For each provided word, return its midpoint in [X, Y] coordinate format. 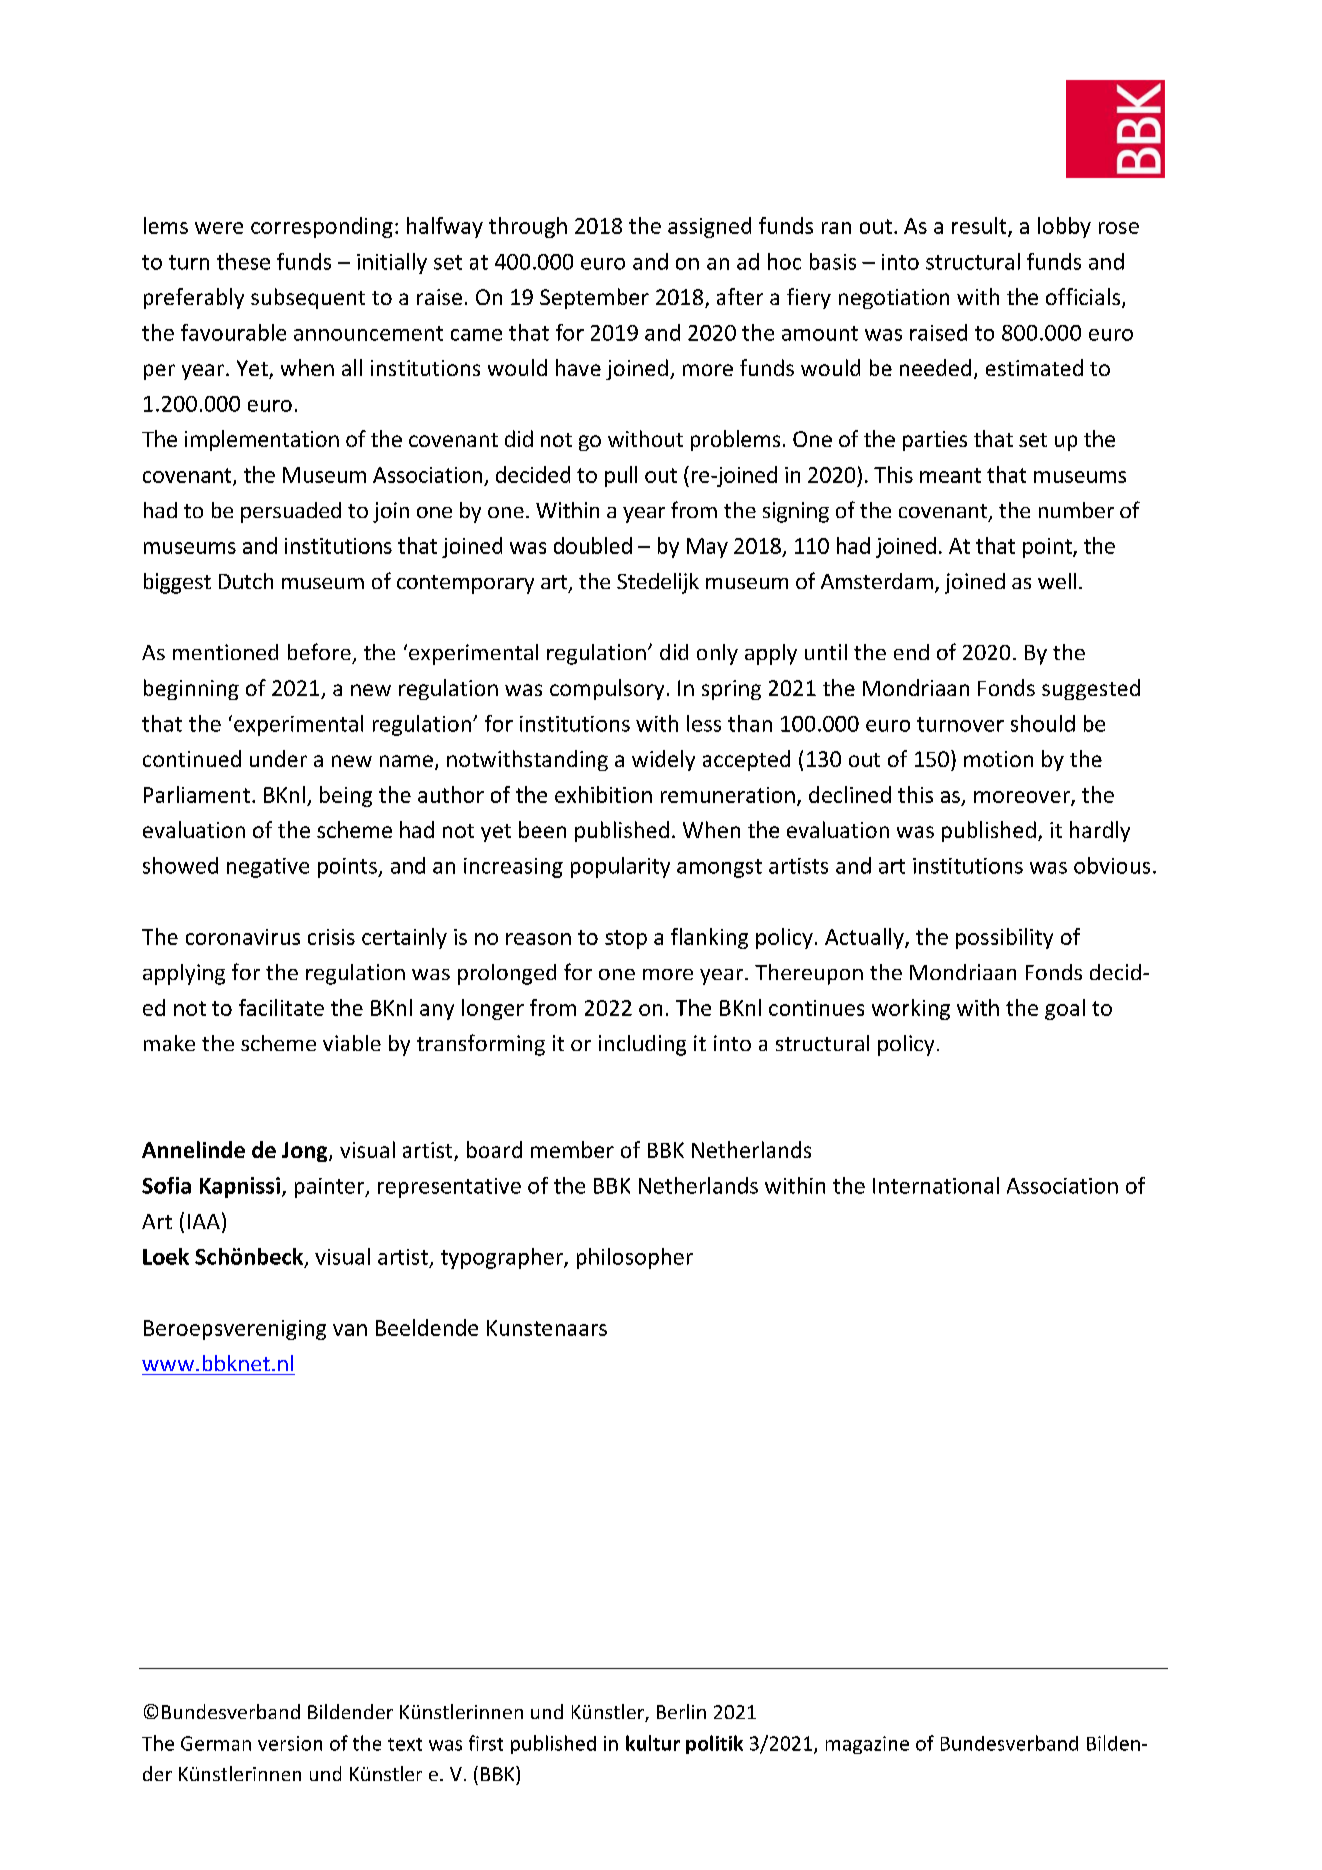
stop [626, 939]
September [594, 298]
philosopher [635, 1258]
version [290, 1743]
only [717, 654]
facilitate [281, 1007]
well [1057, 581]
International [936, 1185]
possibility [1004, 938]
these [243, 261]
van [350, 1330]
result [980, 226]
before [319, 651]
